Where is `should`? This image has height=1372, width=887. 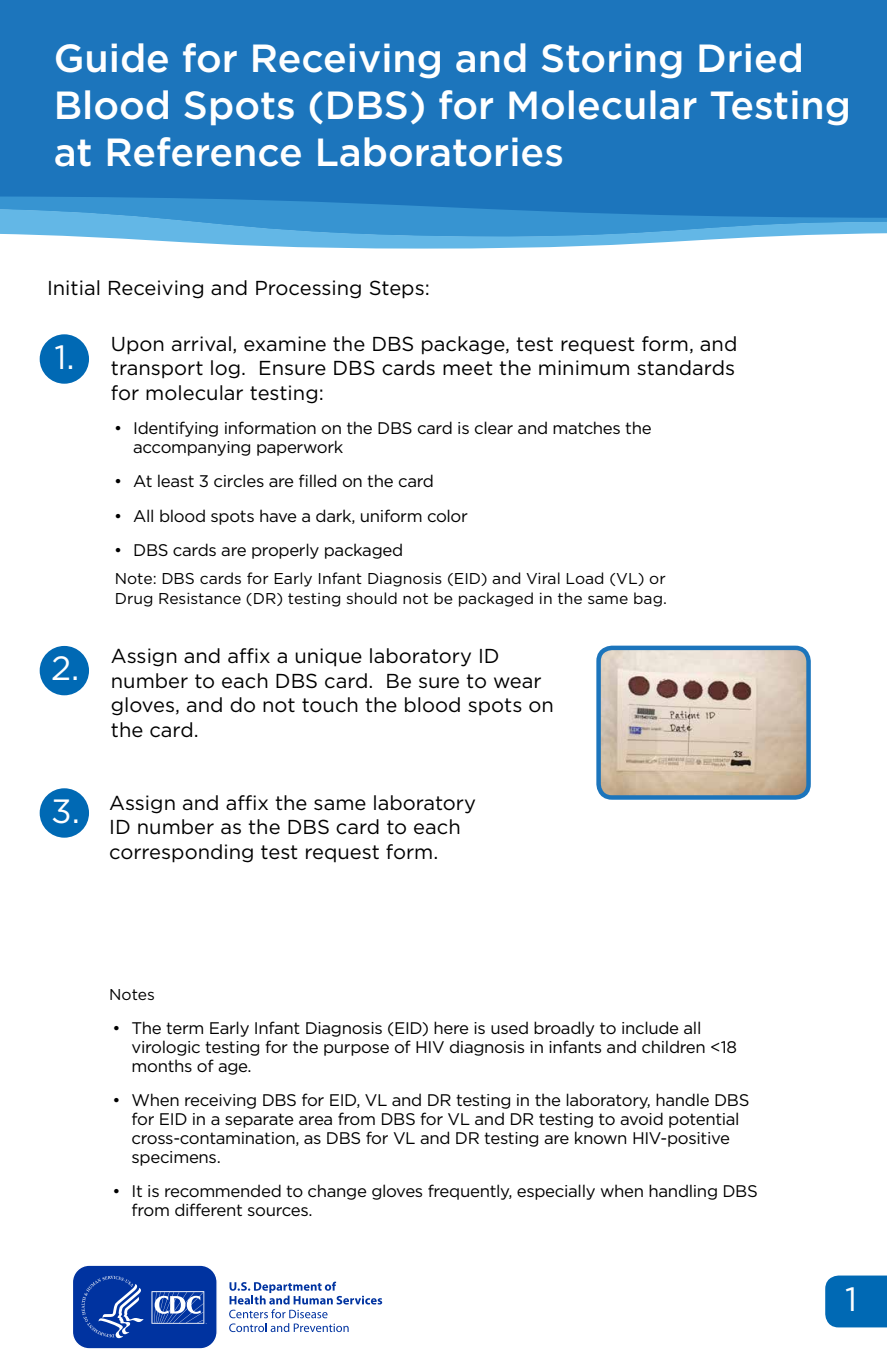 should is located at coordinates (372, 598).
